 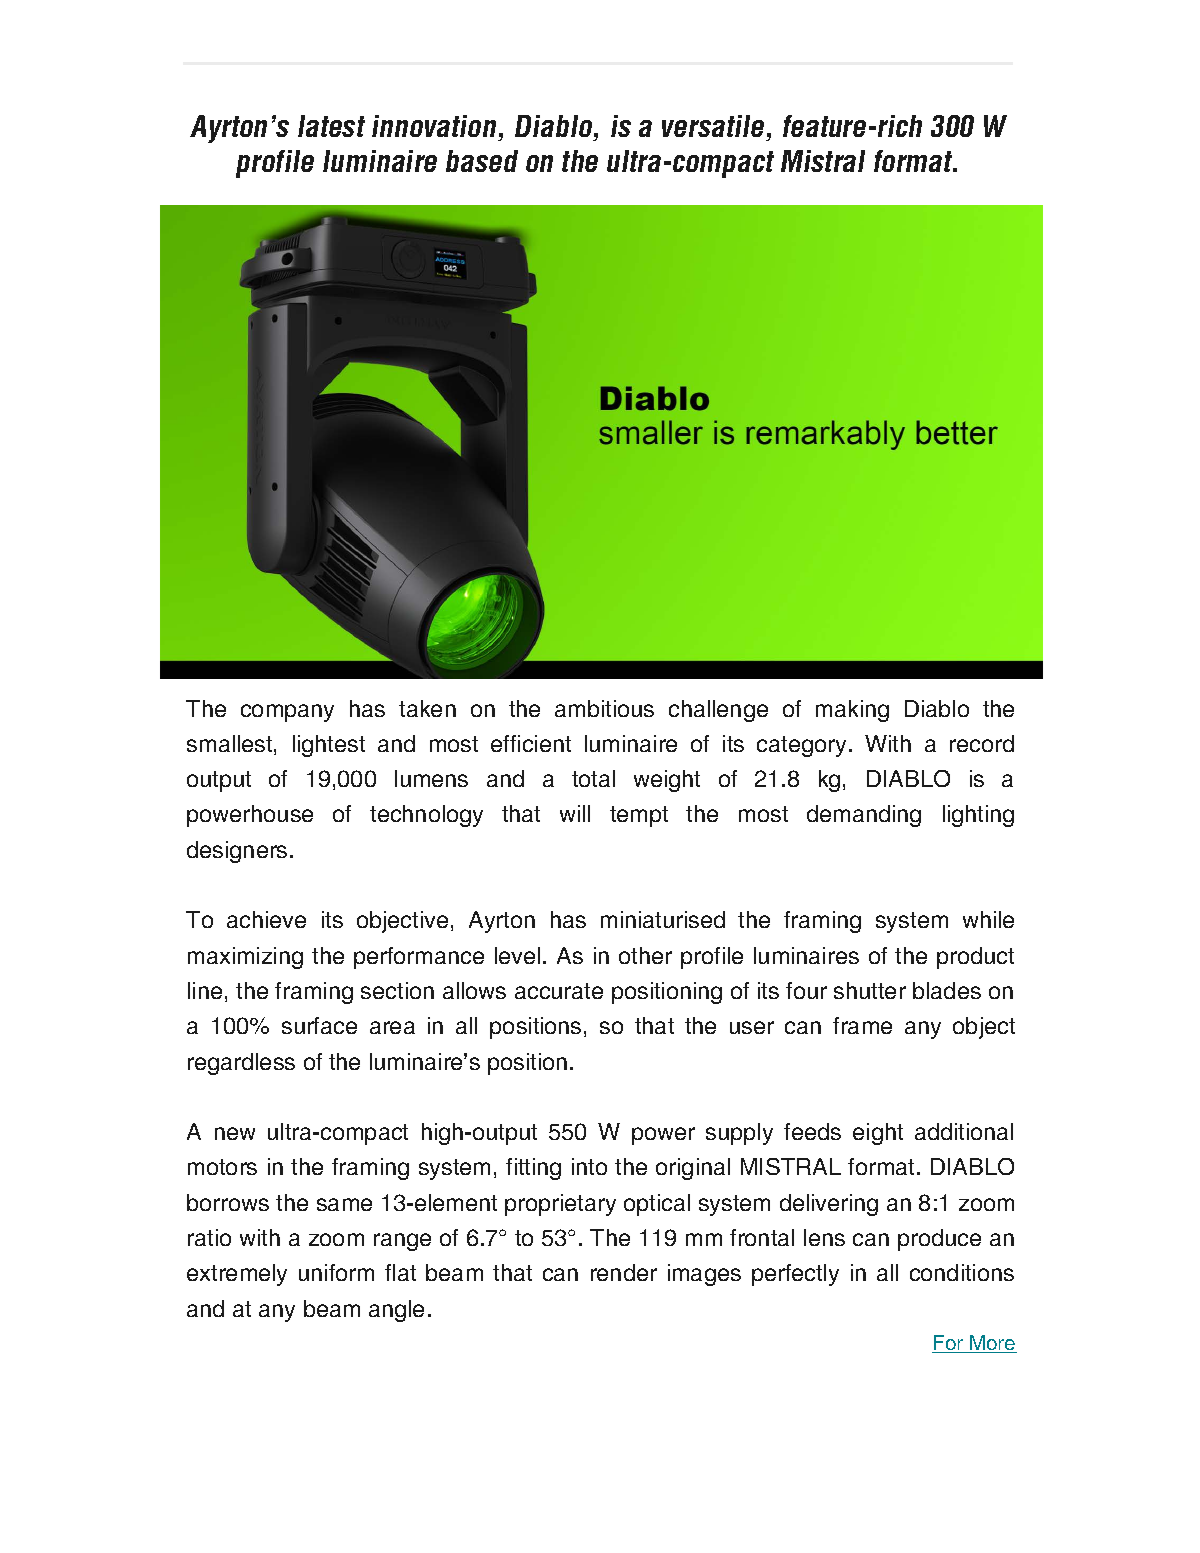 What do you see at coordinates (988, 919) in the screenshot?
I see `while` at bounding box center [988, 919].
